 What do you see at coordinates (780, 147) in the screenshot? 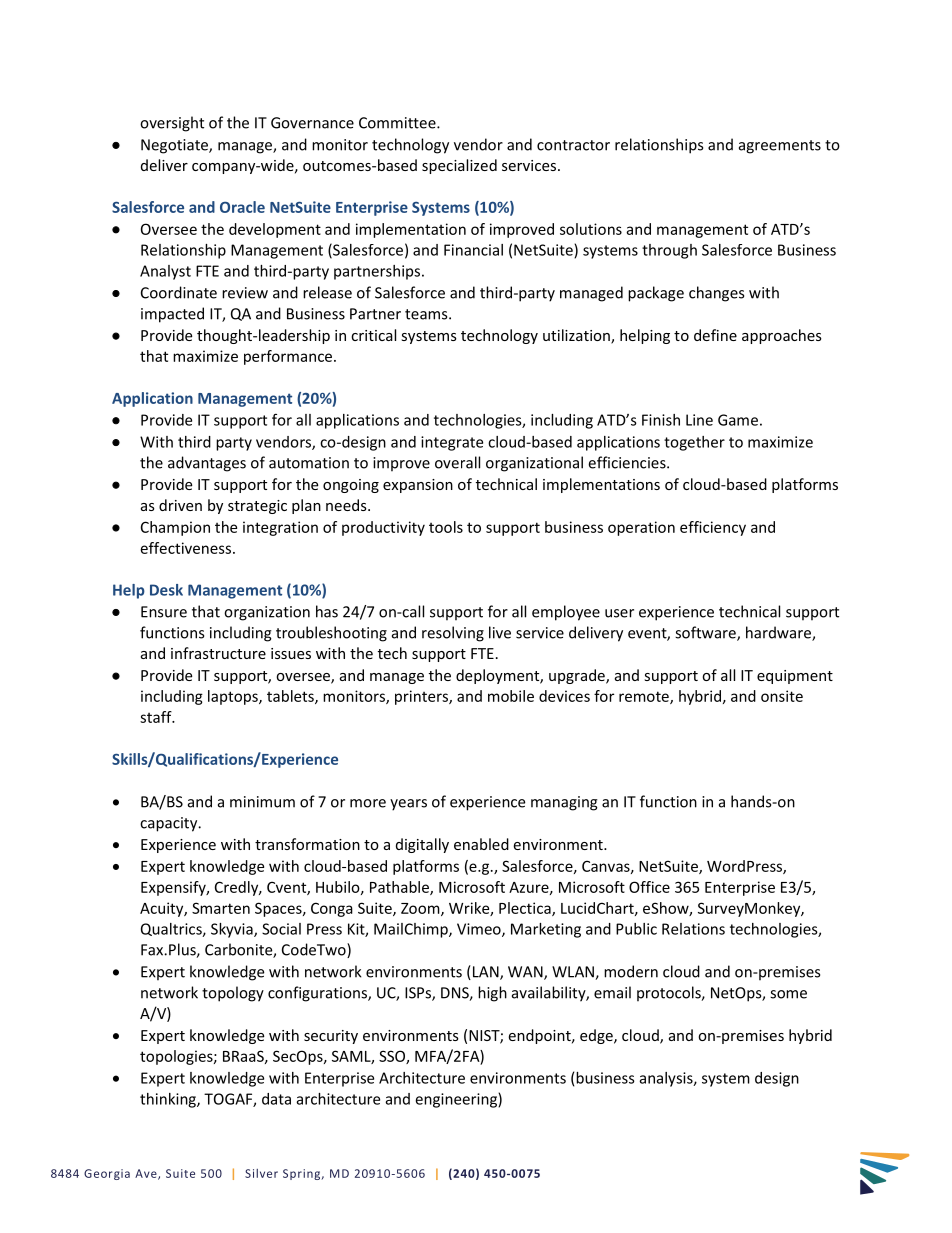
I see `agreements` at bounding box center [780, 147].
